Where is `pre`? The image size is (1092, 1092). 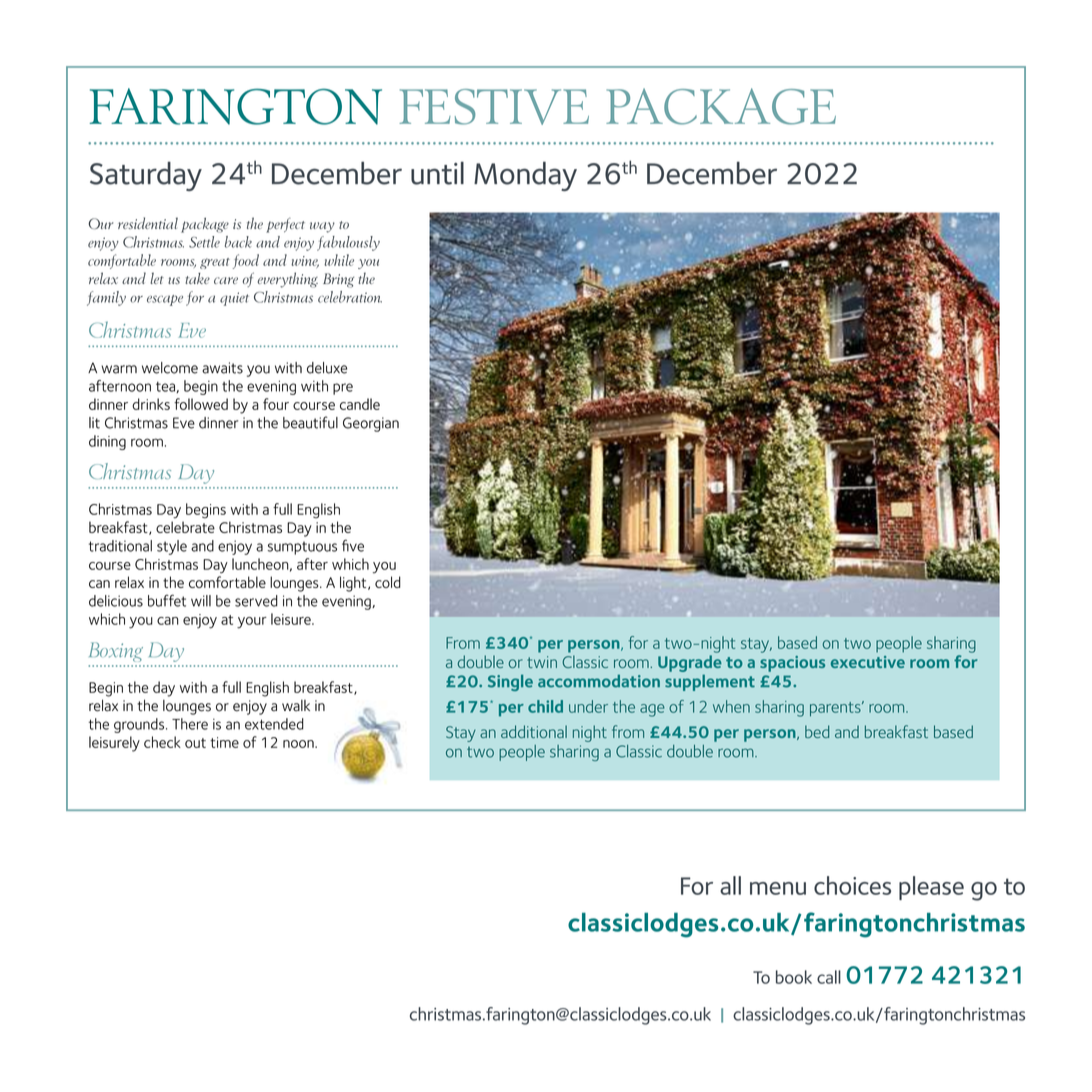 pre is located at coordinates (343, 389).
